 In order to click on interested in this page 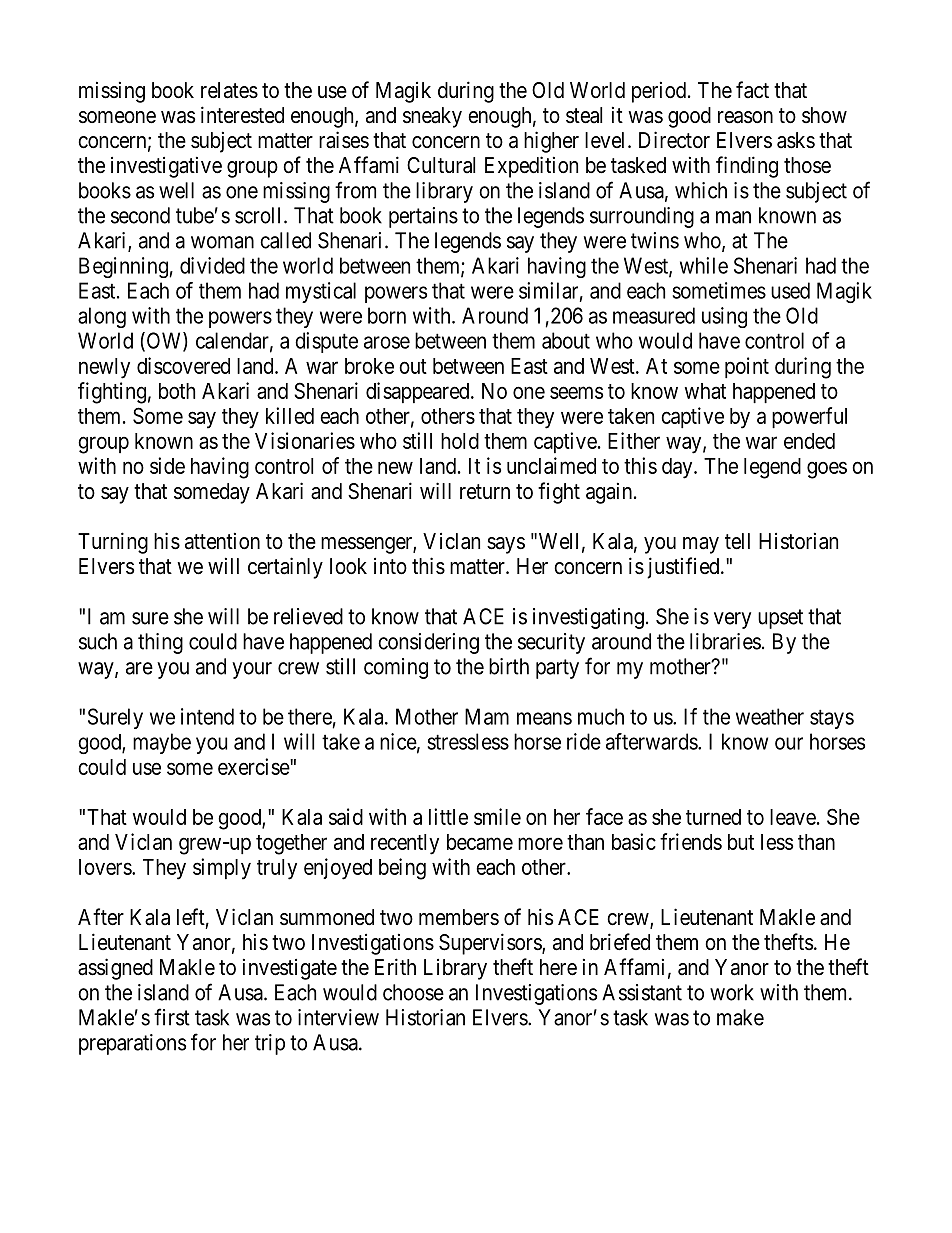, I will do `click(242, 115)`.
